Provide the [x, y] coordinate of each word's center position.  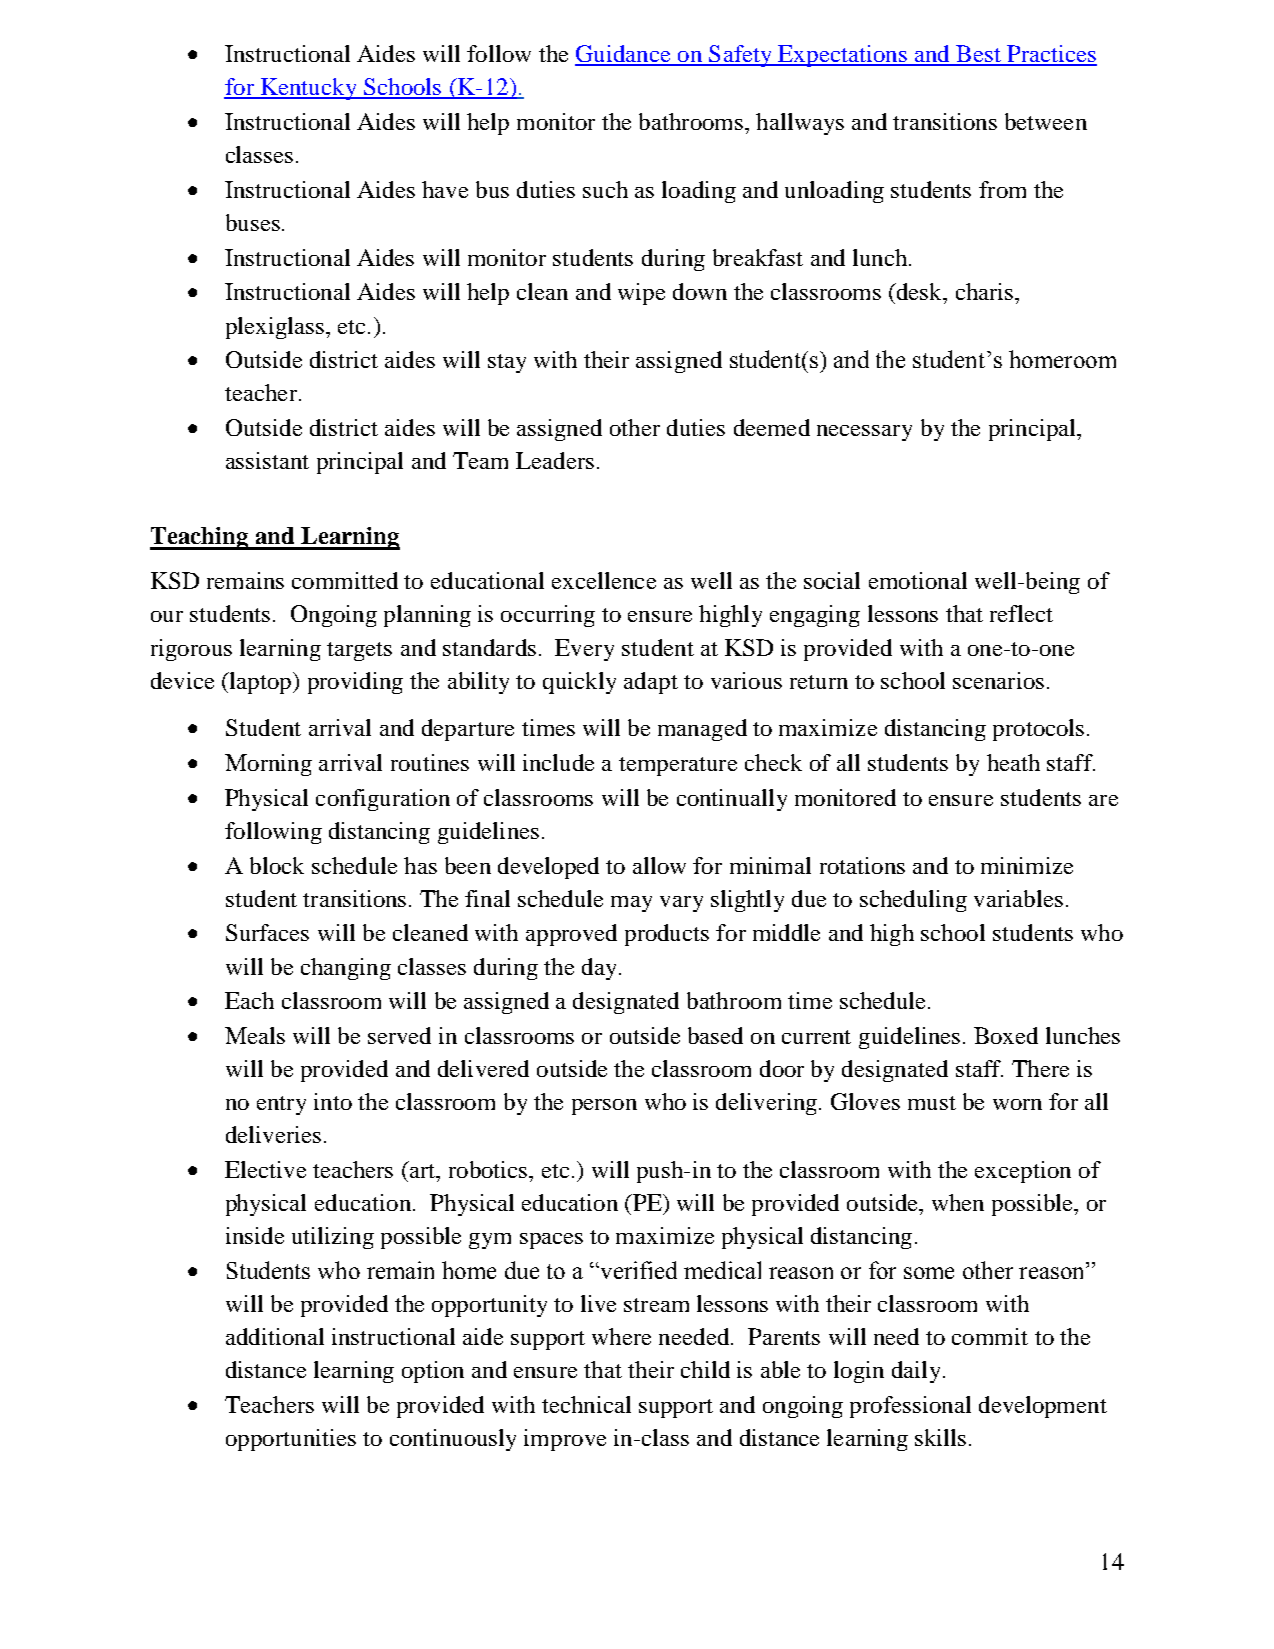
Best [978, 55]
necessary [864, 433]
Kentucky [308, 89]
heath [1013, 762]
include [558, 762]
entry [281, 1105]
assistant [267, 460]
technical [586, 1404]
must [932, 1103]
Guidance [624, 55]
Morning [268, 765]
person [604, 1107]
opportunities [291, 1440]
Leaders [555, 460]
